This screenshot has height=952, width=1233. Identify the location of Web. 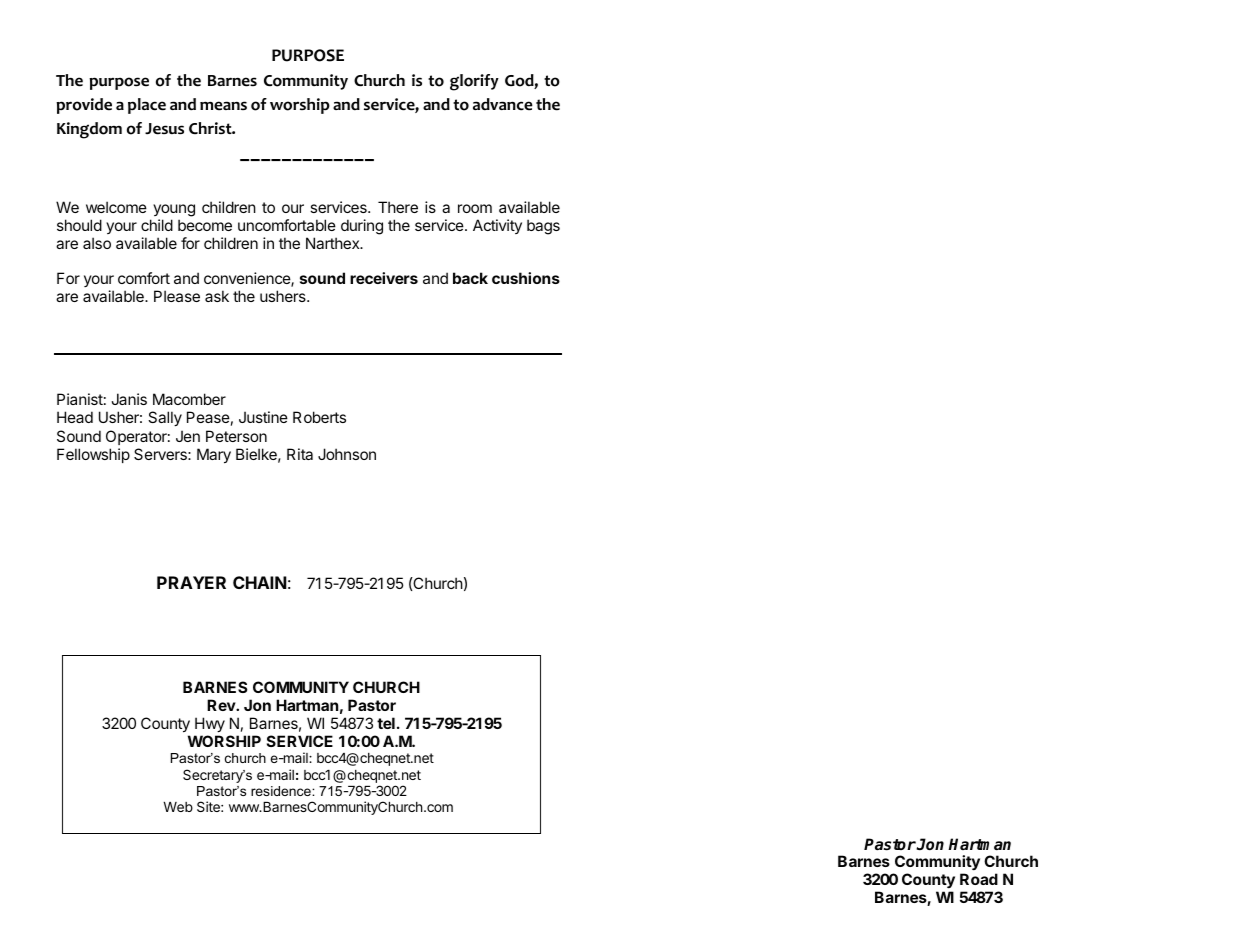
(178, 807).
